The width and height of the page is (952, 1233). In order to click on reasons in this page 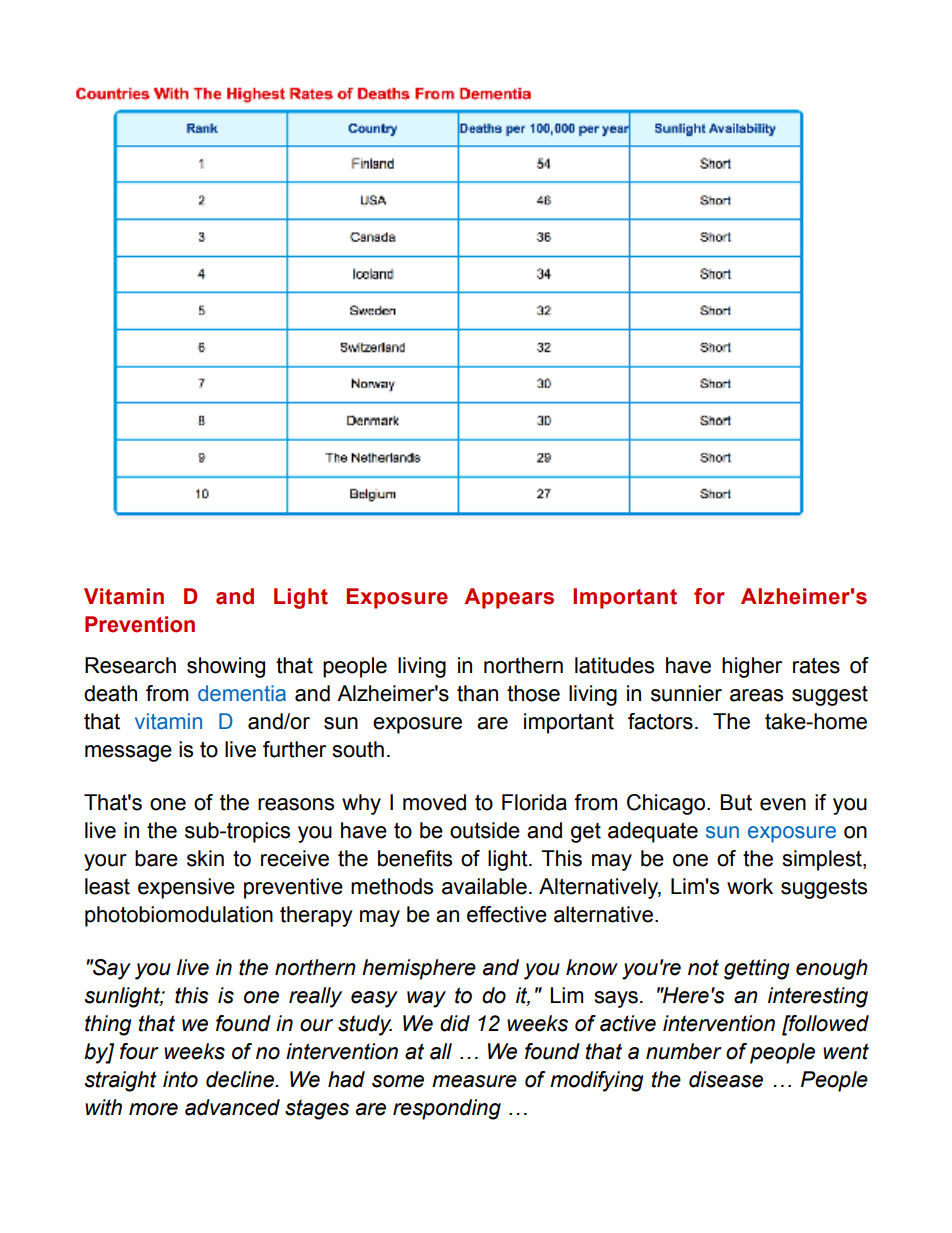, I will do `click(296, 804)`.
